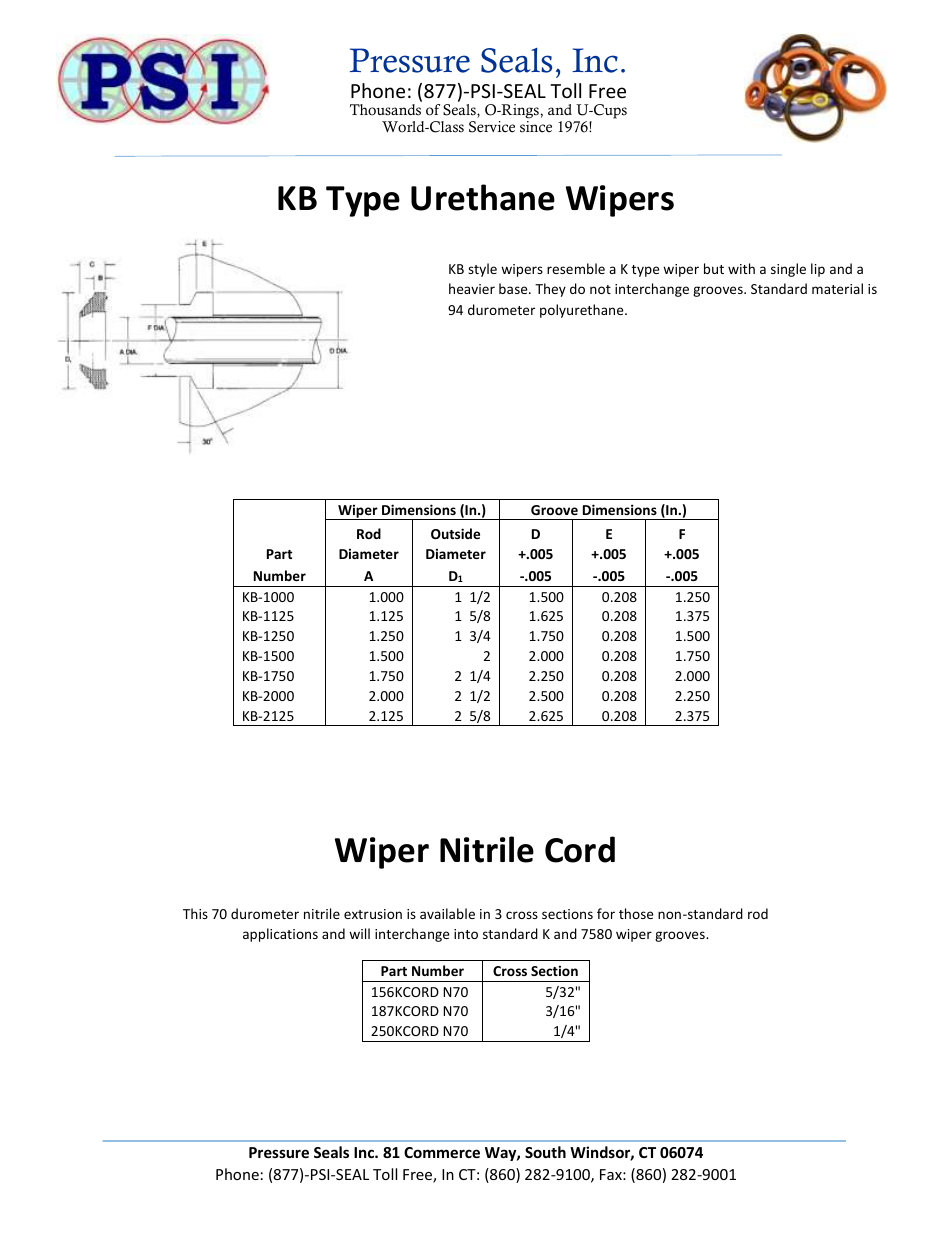 Image resolution: width=952 pixels, height=1233 pixels. Describe the element at coordinates (636, 913) in the document. I see `those` at that location.
